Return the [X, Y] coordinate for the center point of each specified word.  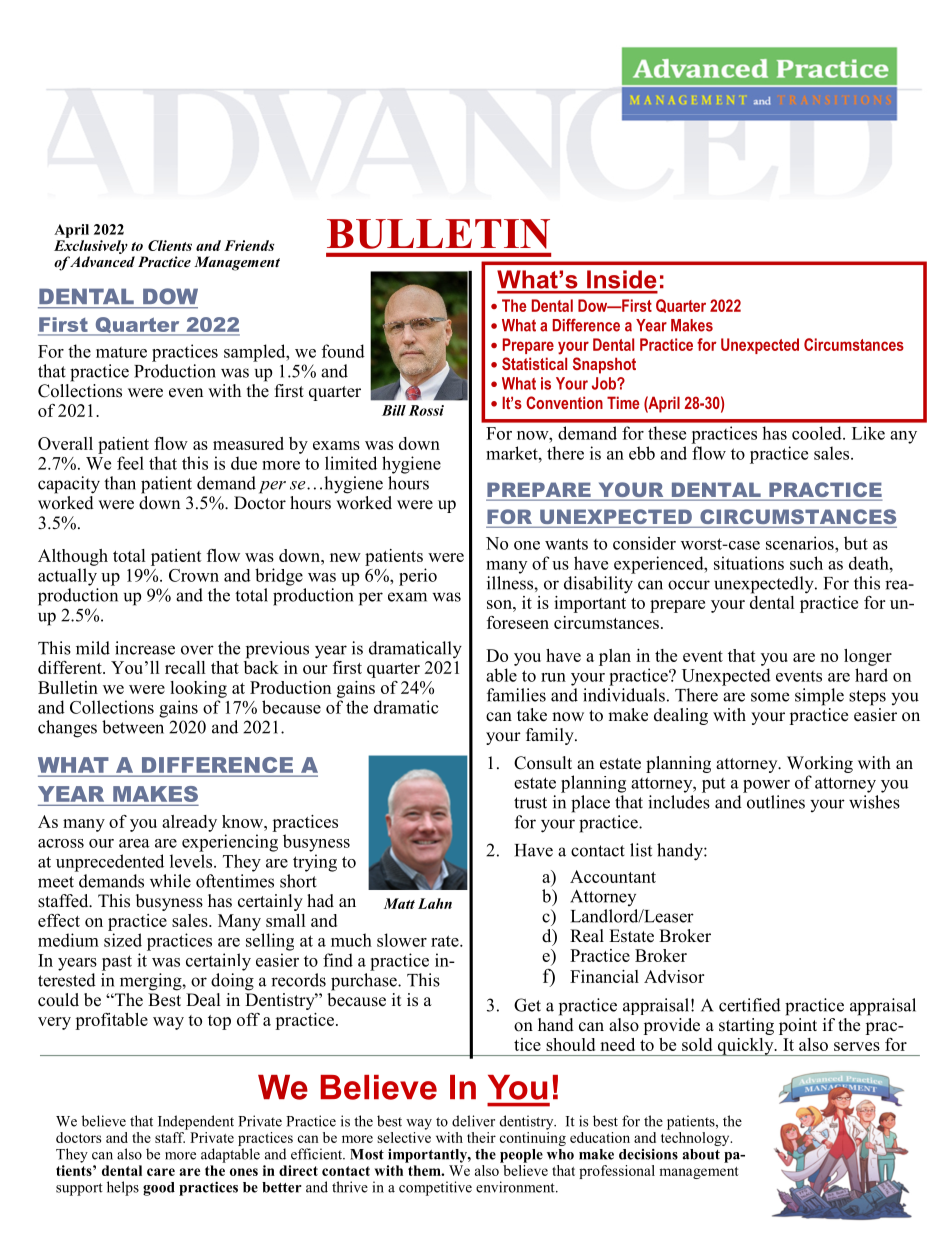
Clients [170, 245]
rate [446, 941]
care [161, 1172]
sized [123, 940]
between [133, 727]
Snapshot [604, 365]
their [481, 1137]
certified [750, 1005]
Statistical [534, 363]
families [516, 695]
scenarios [801, 543]
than [120, 483]
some [770, 697]
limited [351, 463]
